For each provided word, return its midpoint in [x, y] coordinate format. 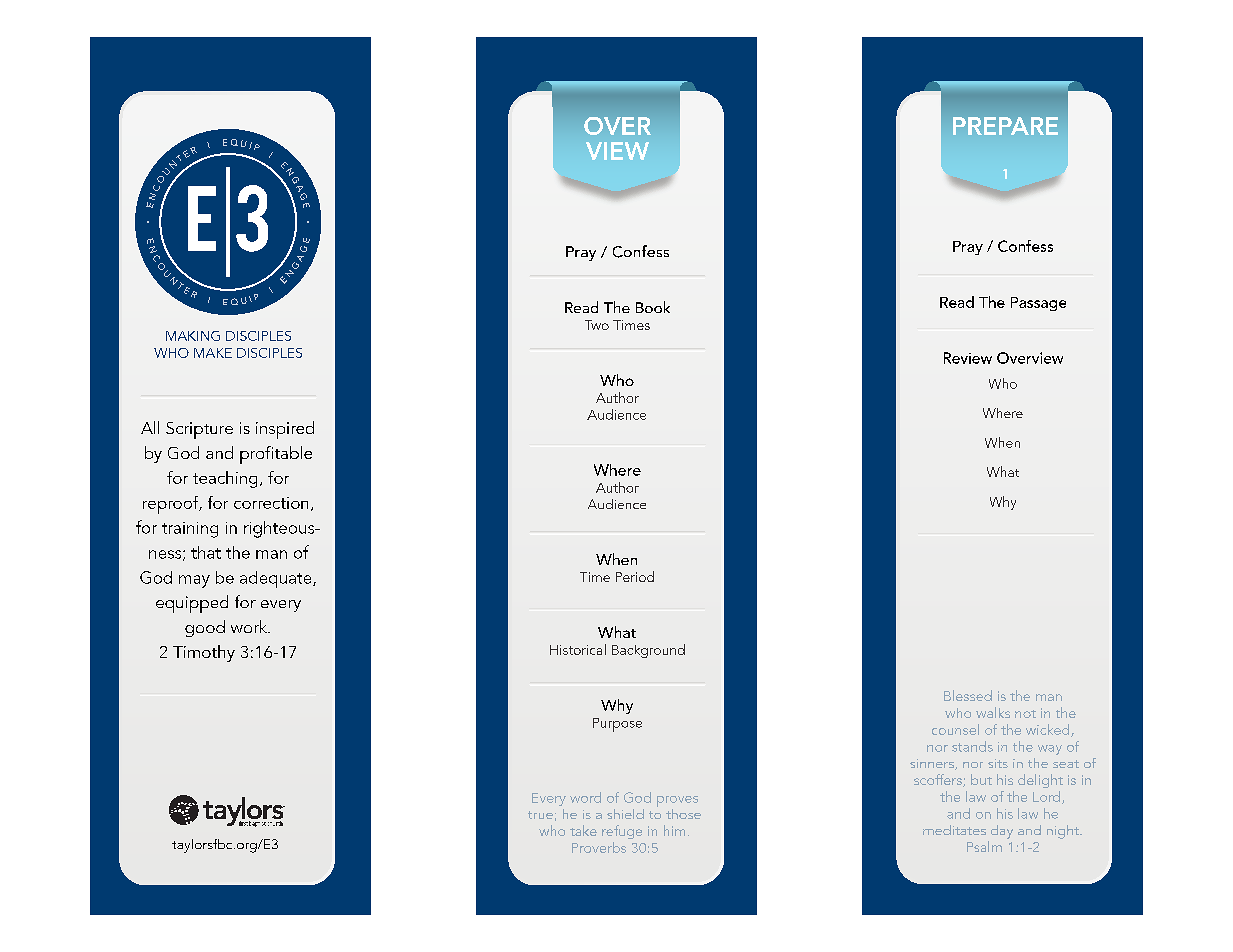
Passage [1038, 304]
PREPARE [1005, 126]
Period [635, 576]
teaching [225, 479]
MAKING [193, 336]
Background [648, 651]
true [540, 815]
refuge [622, 832]
